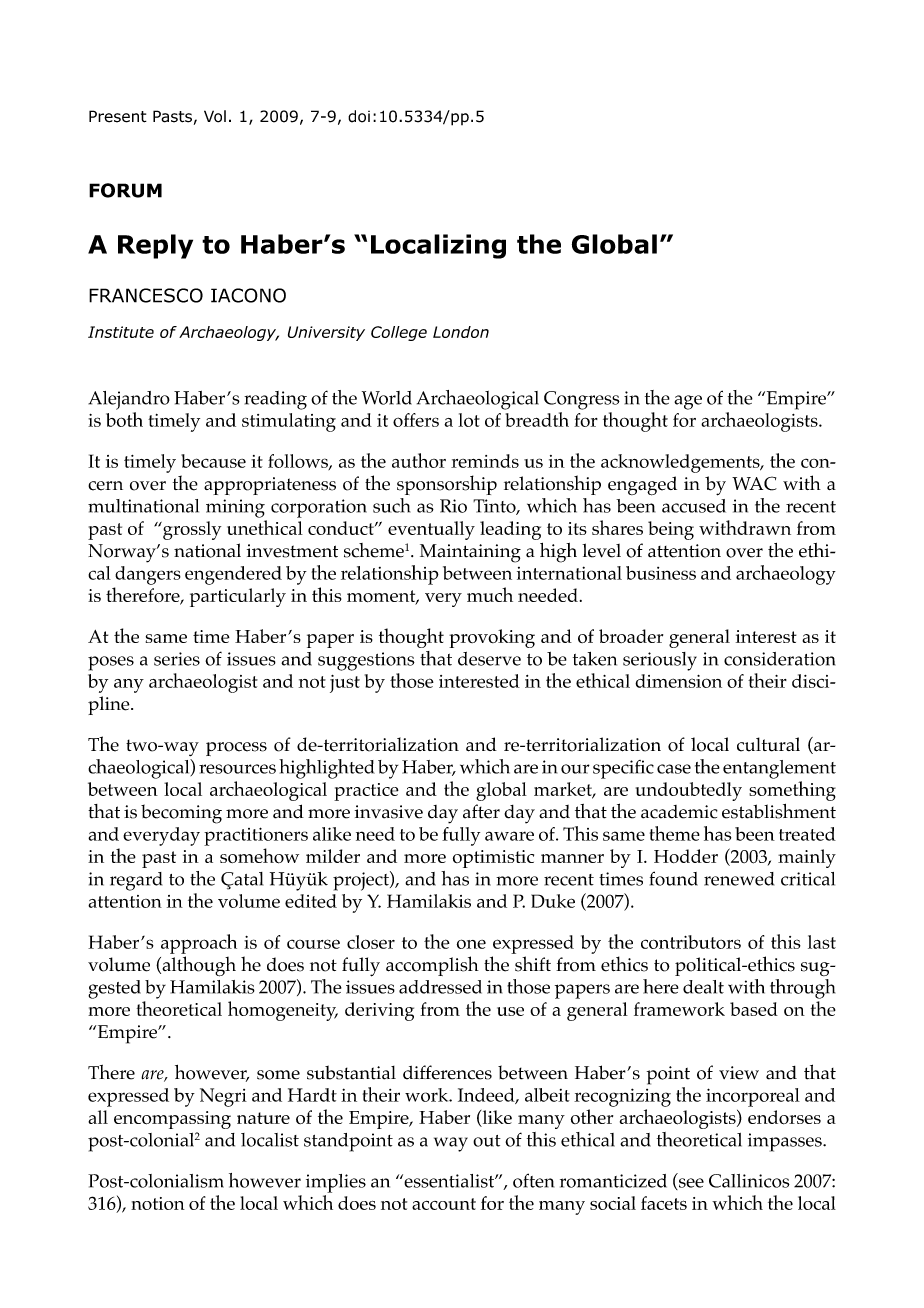 This screenshot has height=1308, width=924. What do you see at coordinates (754, 483) in the screenshot?
I see `WAC` at bounding box center [754, 483].
